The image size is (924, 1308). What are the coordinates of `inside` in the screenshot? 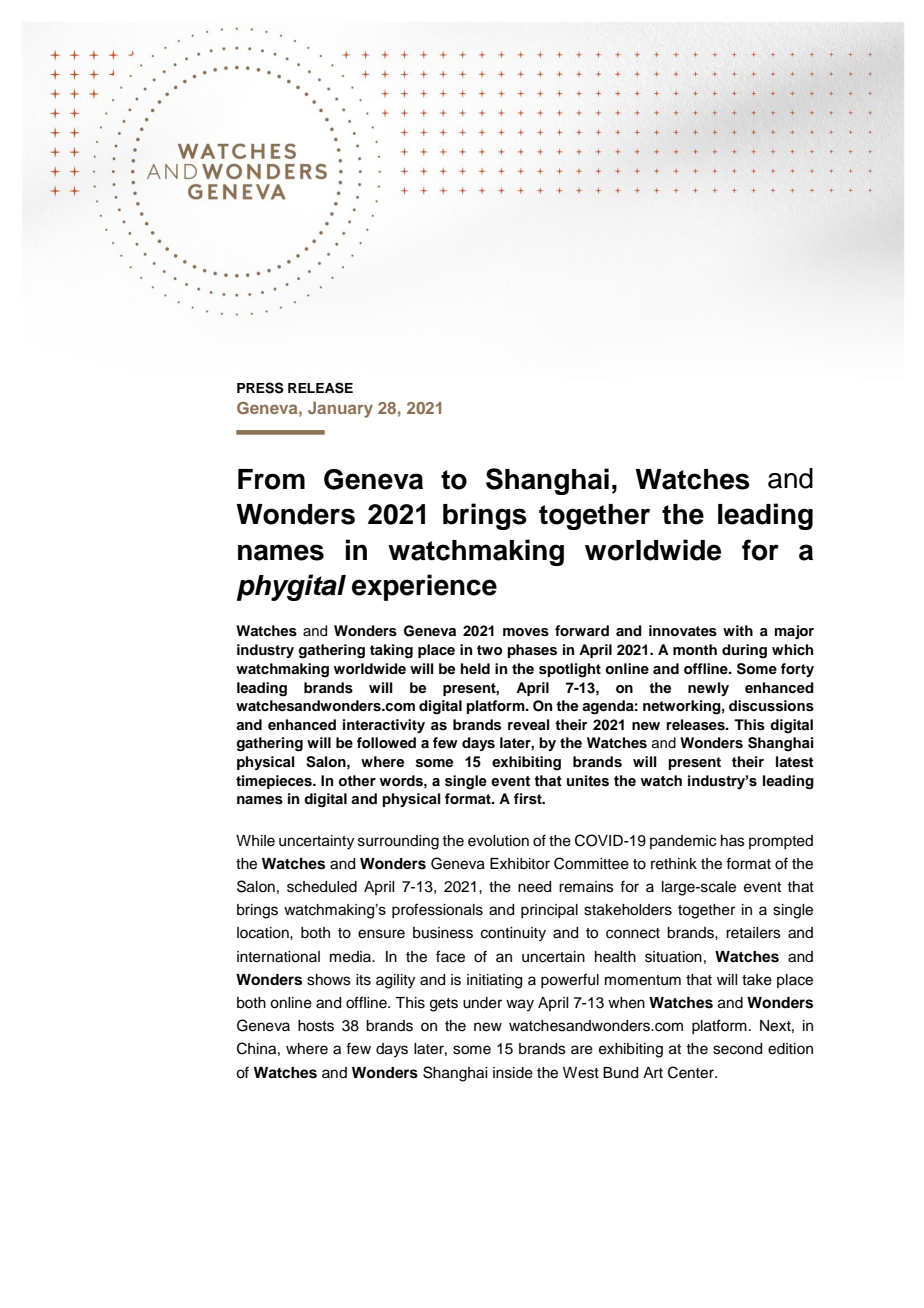 It's located at (513, 1073).
